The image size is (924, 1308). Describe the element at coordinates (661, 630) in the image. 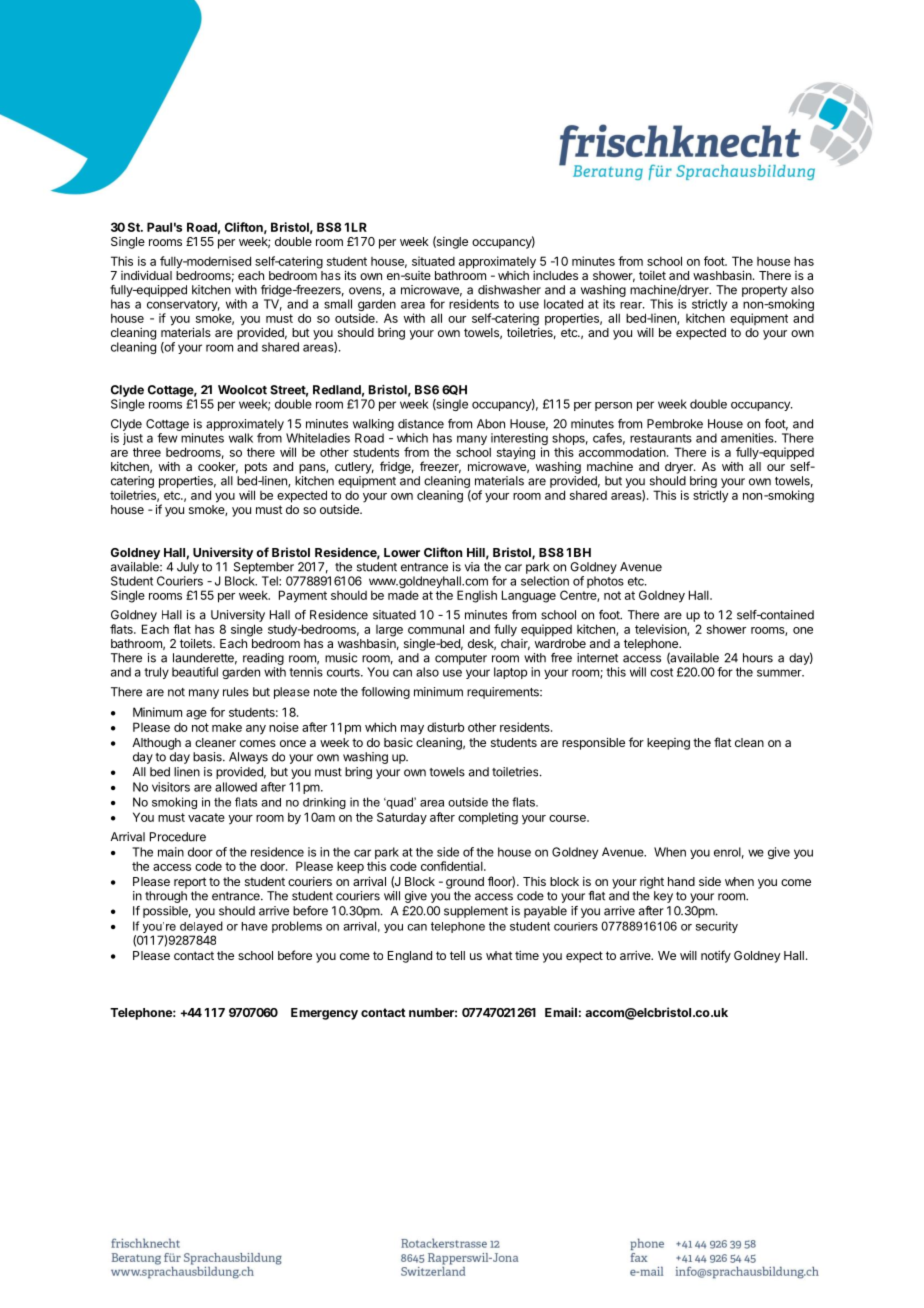

I see `television` at that location.
